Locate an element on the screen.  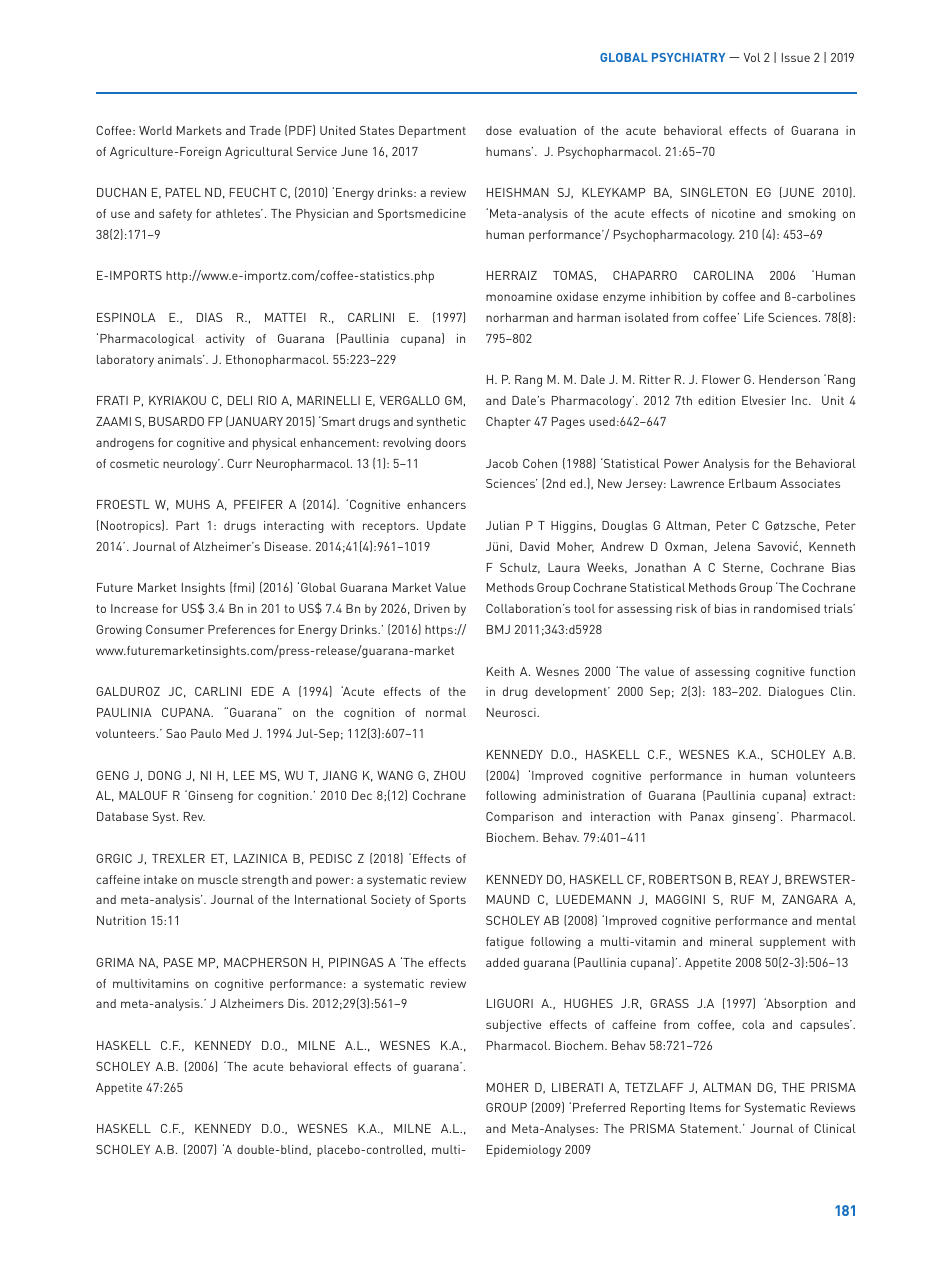
Issue is located at coordinates (796, 57).
